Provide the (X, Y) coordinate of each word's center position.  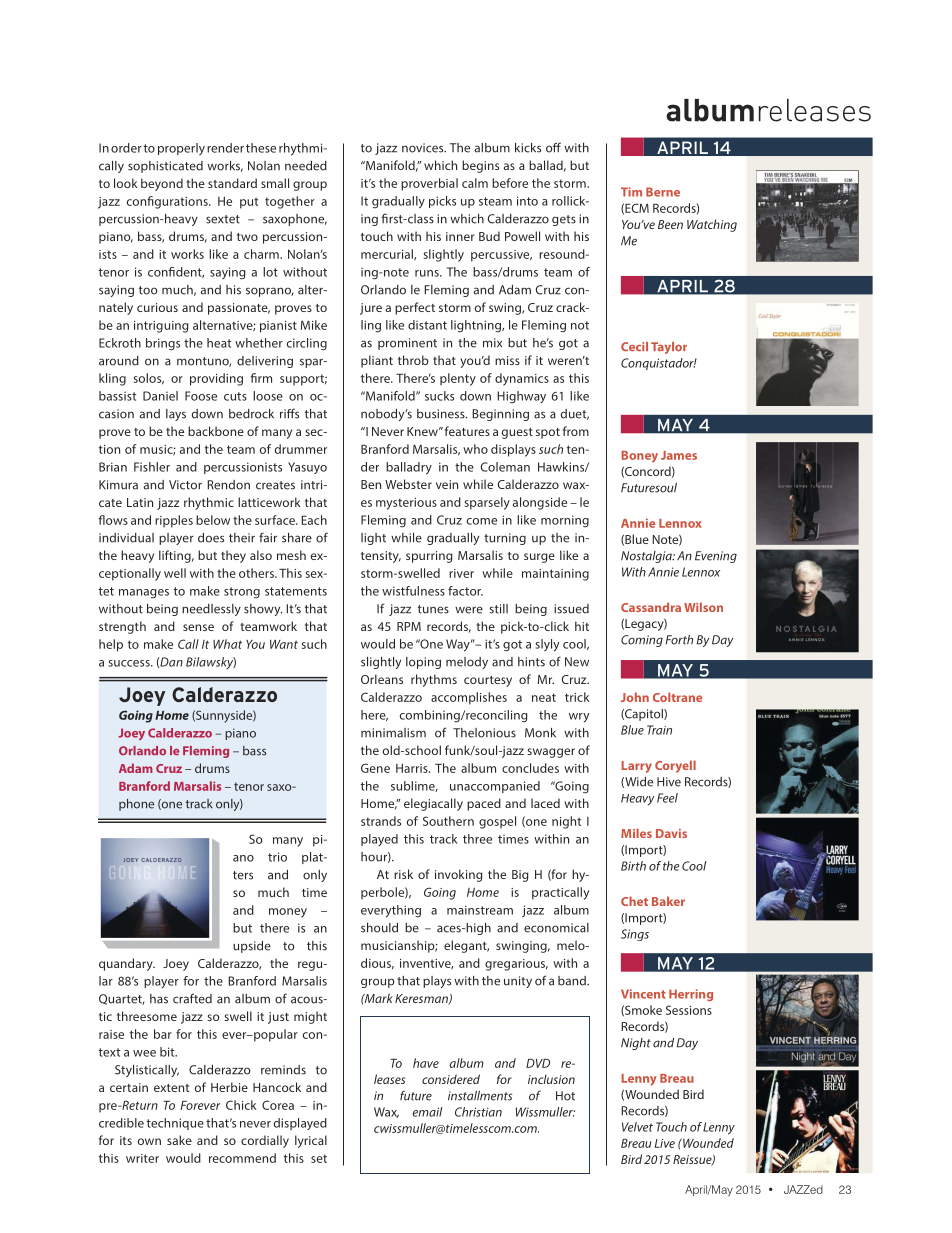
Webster (408, 484)
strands (381, 821)
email (427, 1112)
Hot (565, 1096)
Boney (639, 457)
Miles (636, 833)
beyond (162, 184)
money (288, 913)
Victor (185, 485)
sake (179, 1140)
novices (424, 148)
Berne (663, 192)
